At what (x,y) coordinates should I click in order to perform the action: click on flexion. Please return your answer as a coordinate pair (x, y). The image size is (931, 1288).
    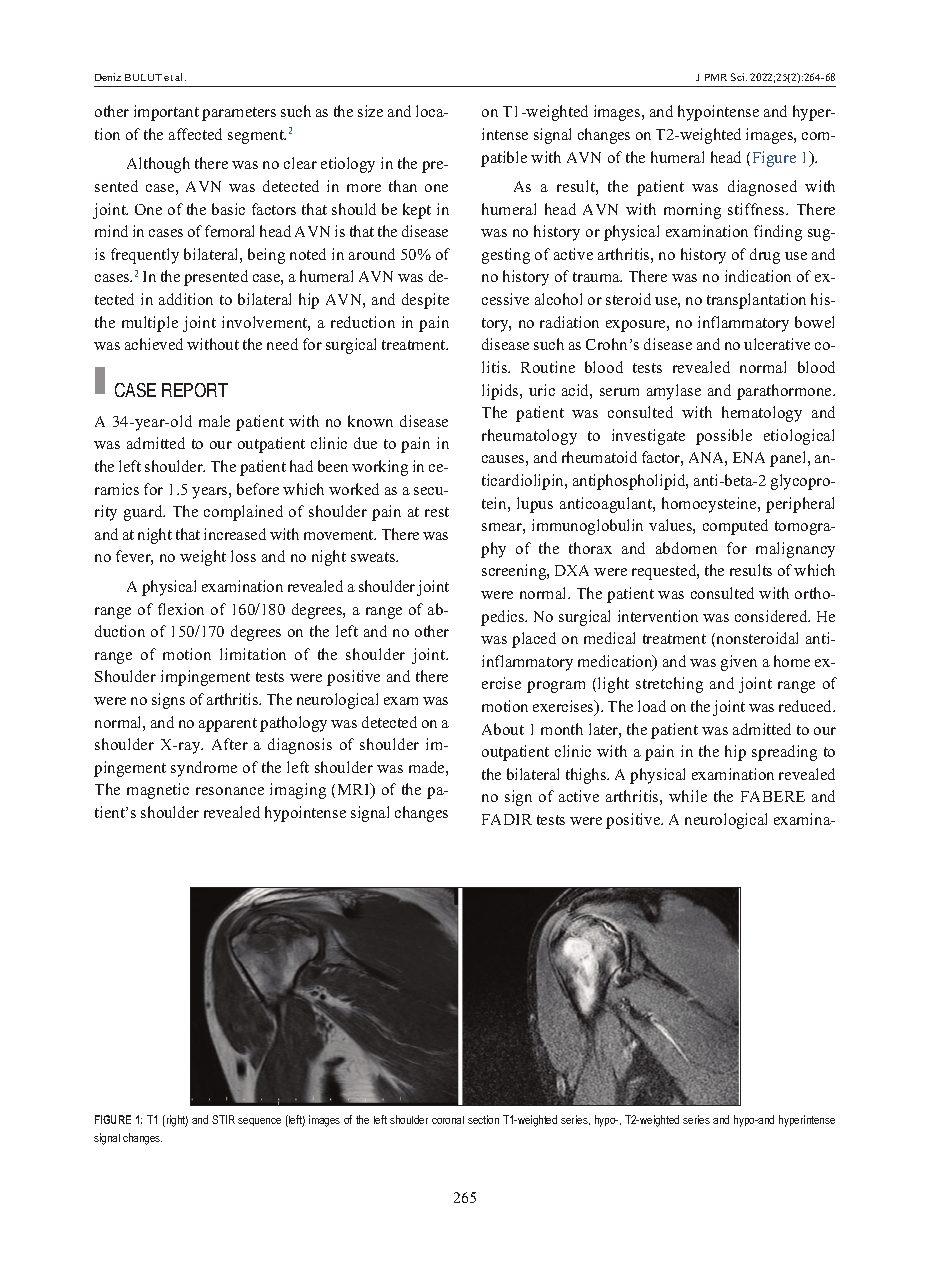
    Looking at the image, I should click on (181, 609).
